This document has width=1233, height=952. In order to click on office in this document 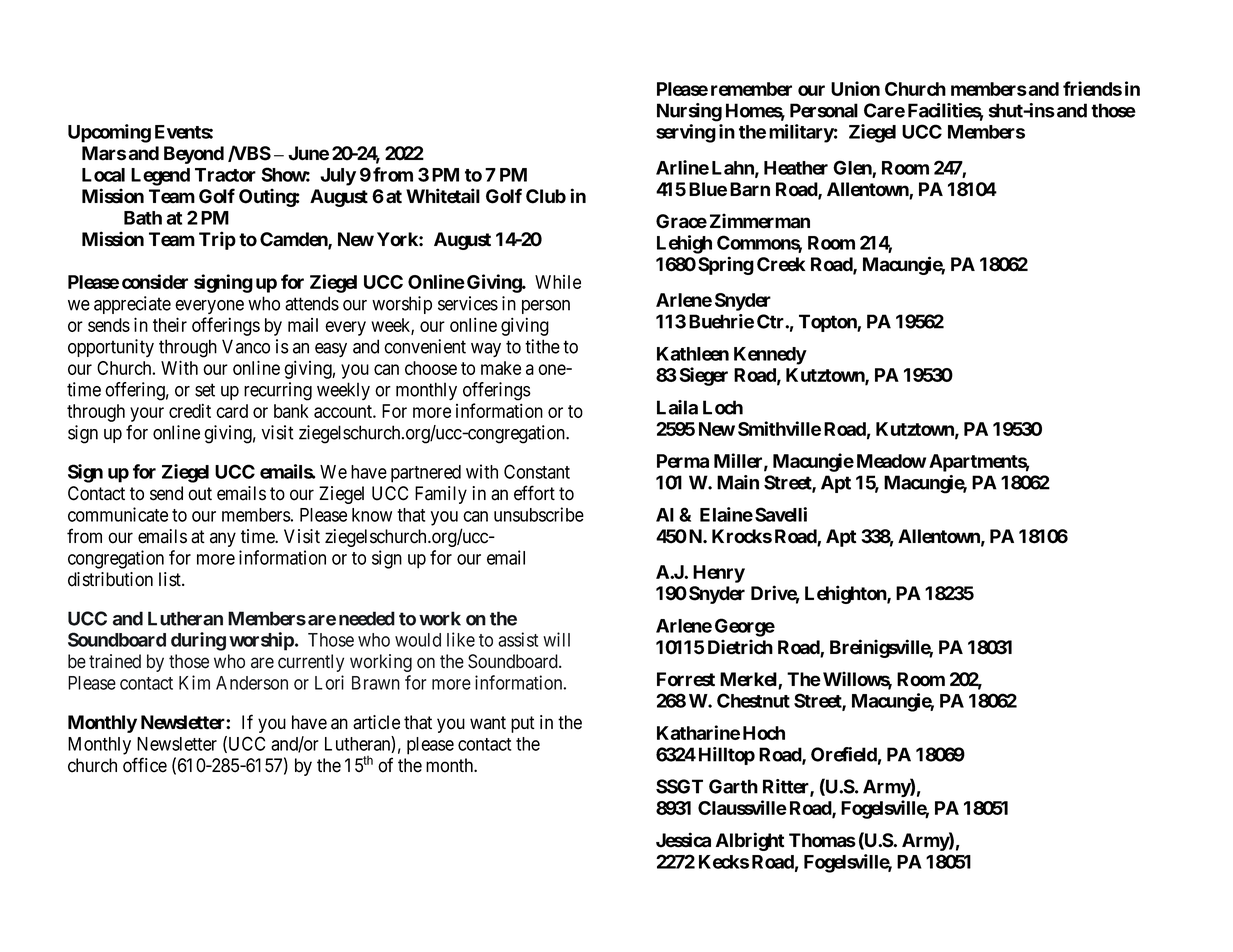, I will do `click(145, 765)`.
